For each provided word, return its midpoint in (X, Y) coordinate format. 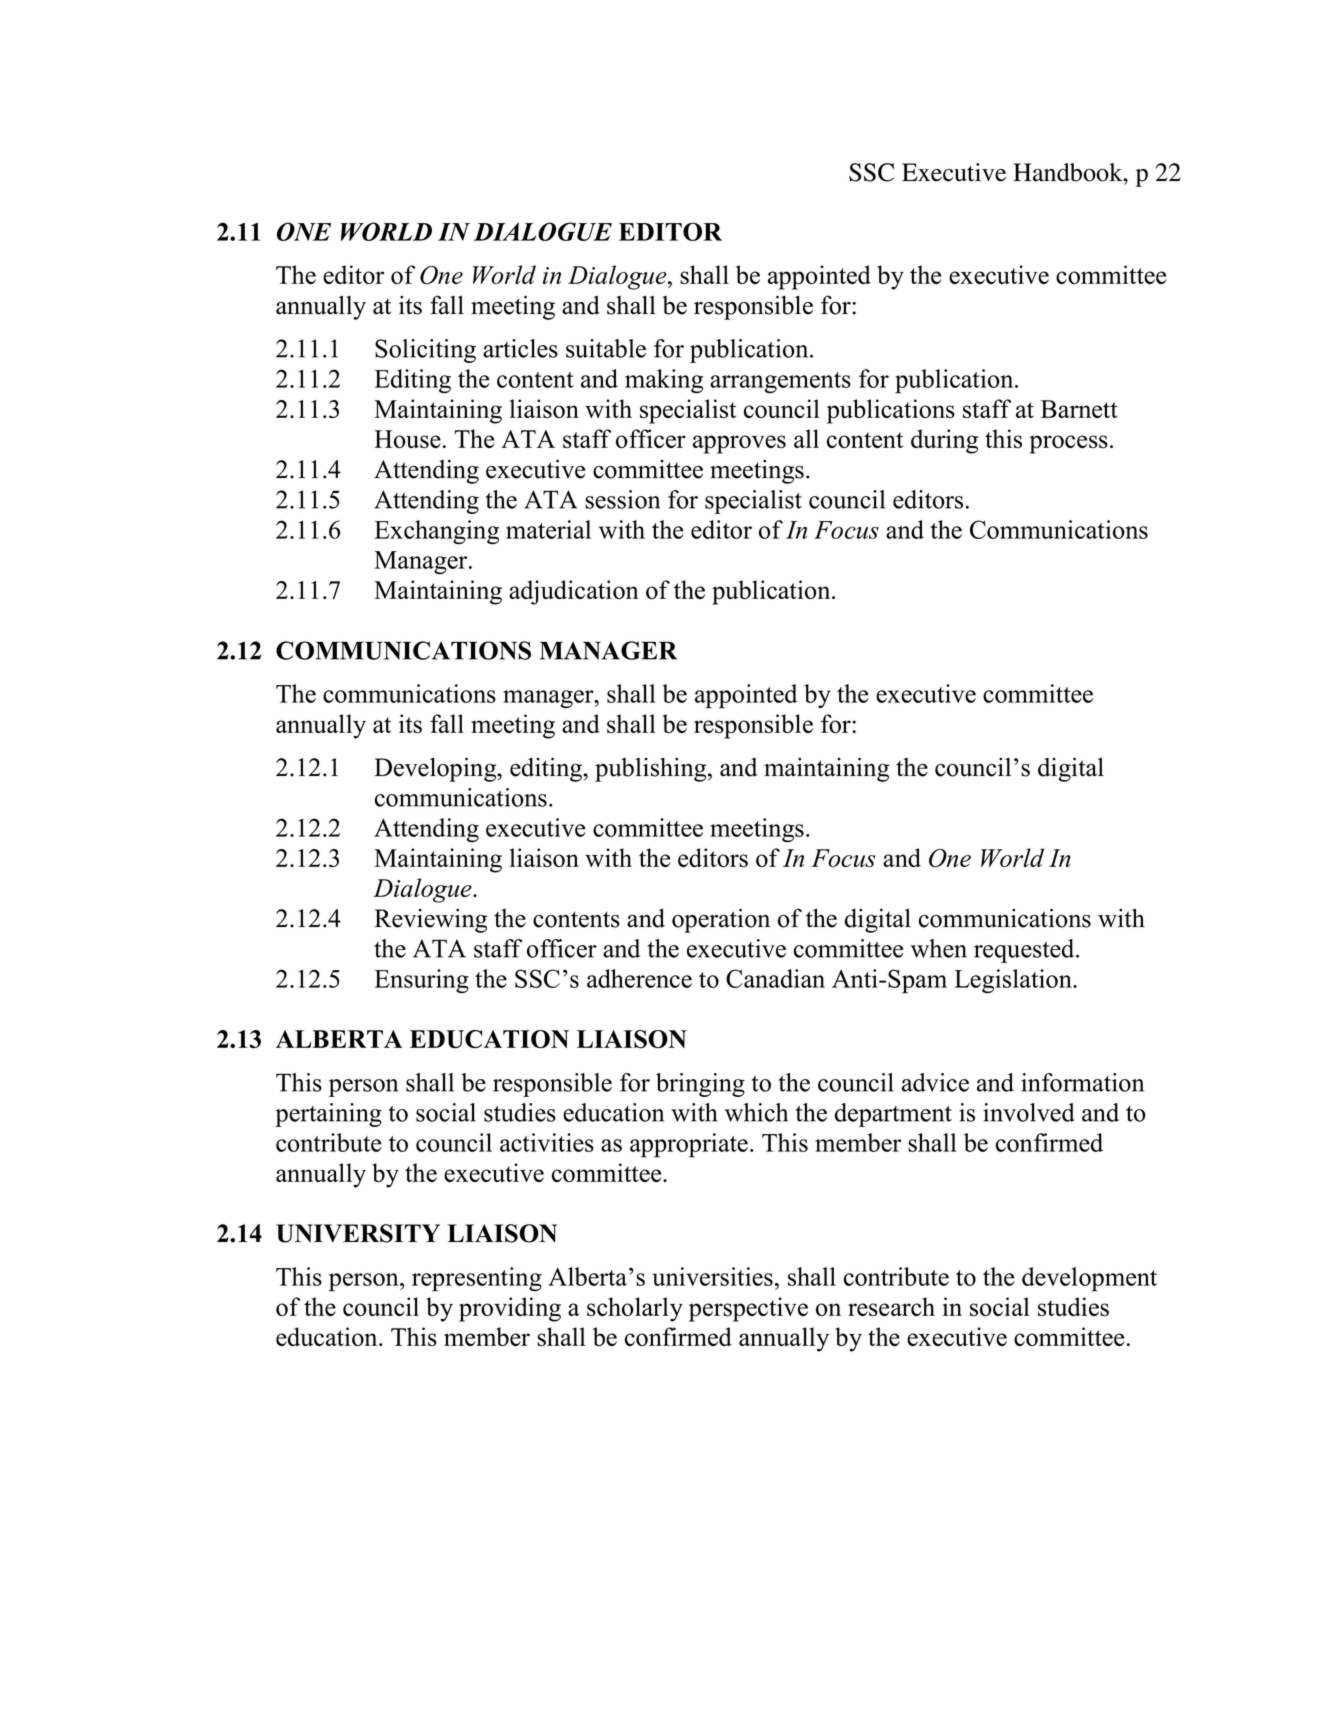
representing (477, 1279)
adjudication (574, 592)
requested (1025, 951)
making (664, 381)
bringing (700, 1085)
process (1068, 444)
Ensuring (421, 981)
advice (935, 1082)
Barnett (1079, 409)
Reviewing (430, 920)
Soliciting (425, 351)
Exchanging (436, 532)
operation (721, 920)
